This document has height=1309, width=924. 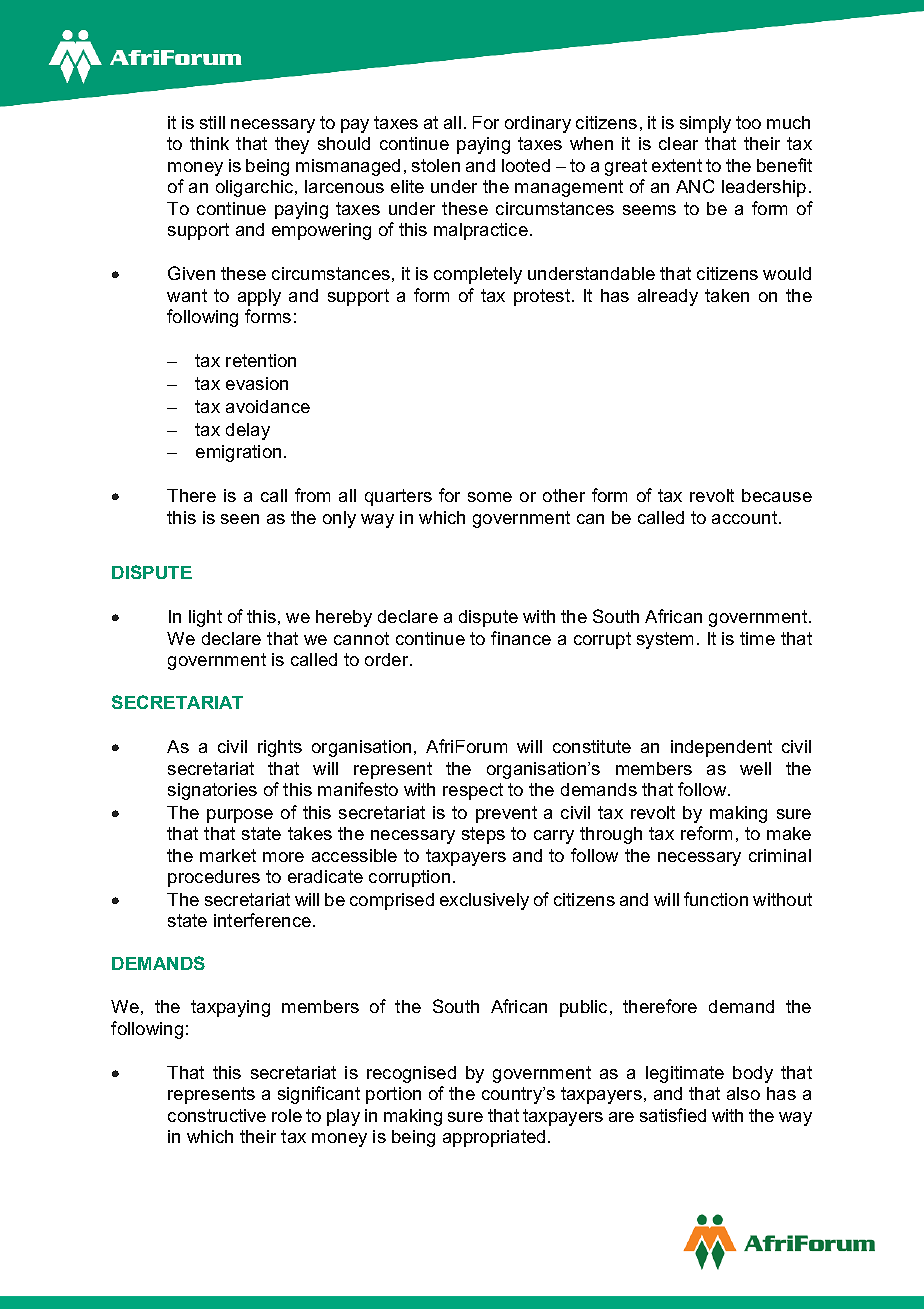 I want to click on purpose, so click(x=240, y=816).
